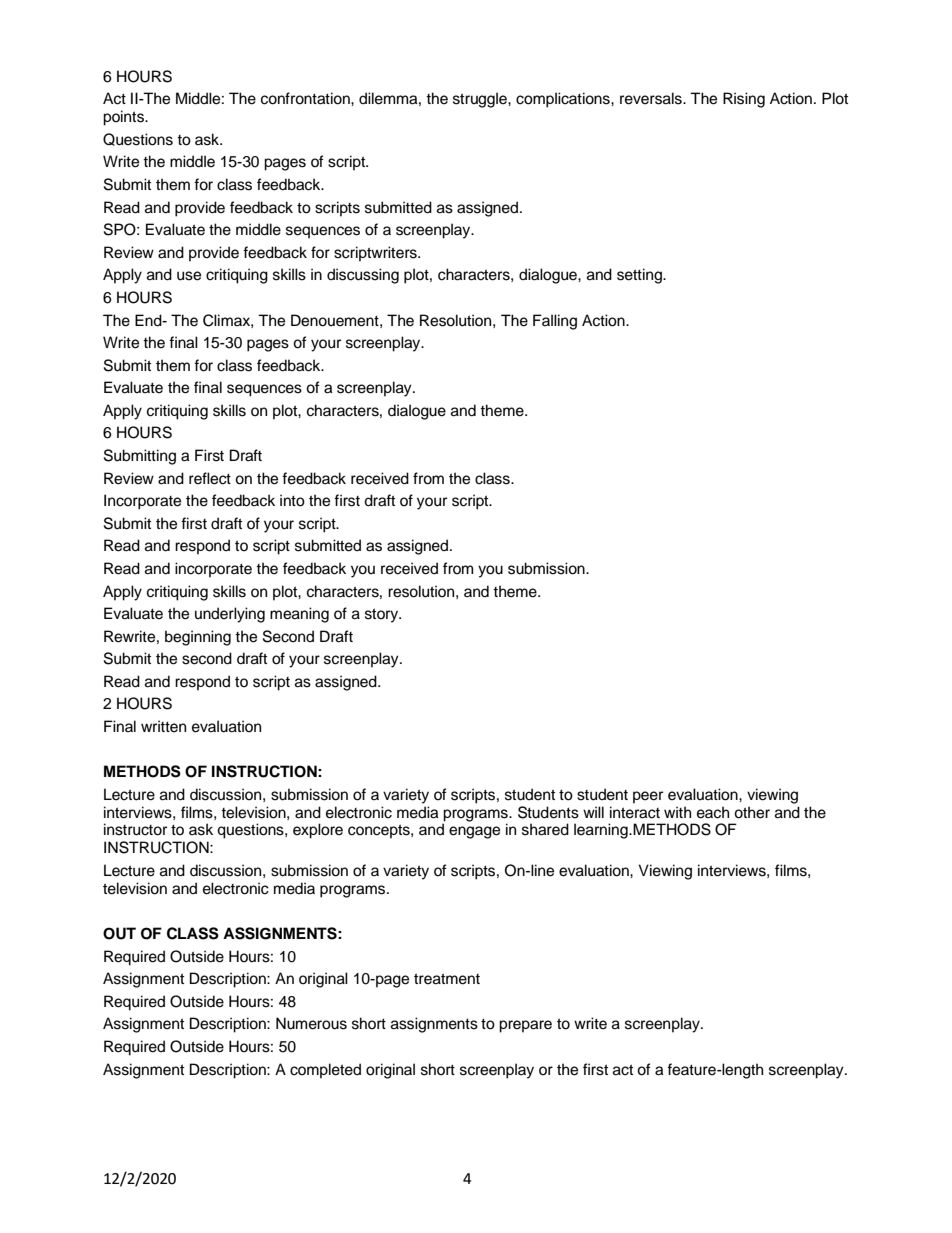 This page has width=952, height=1233. What do you see at coordinates (163, 726) in the page?
I see `written` at bounding box center [163, 726].
